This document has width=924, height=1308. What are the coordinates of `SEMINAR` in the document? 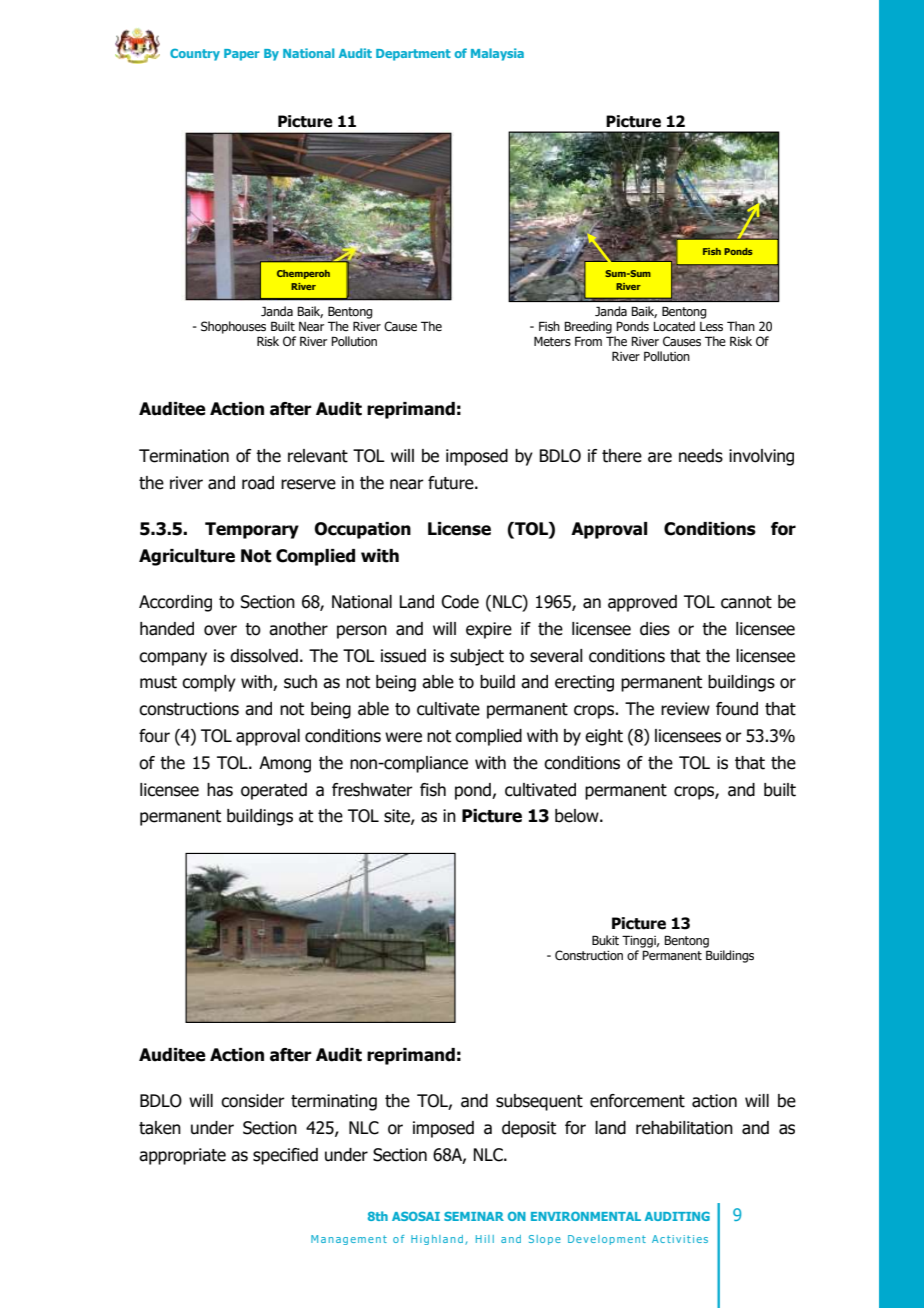 It's located at (474, 1216).
